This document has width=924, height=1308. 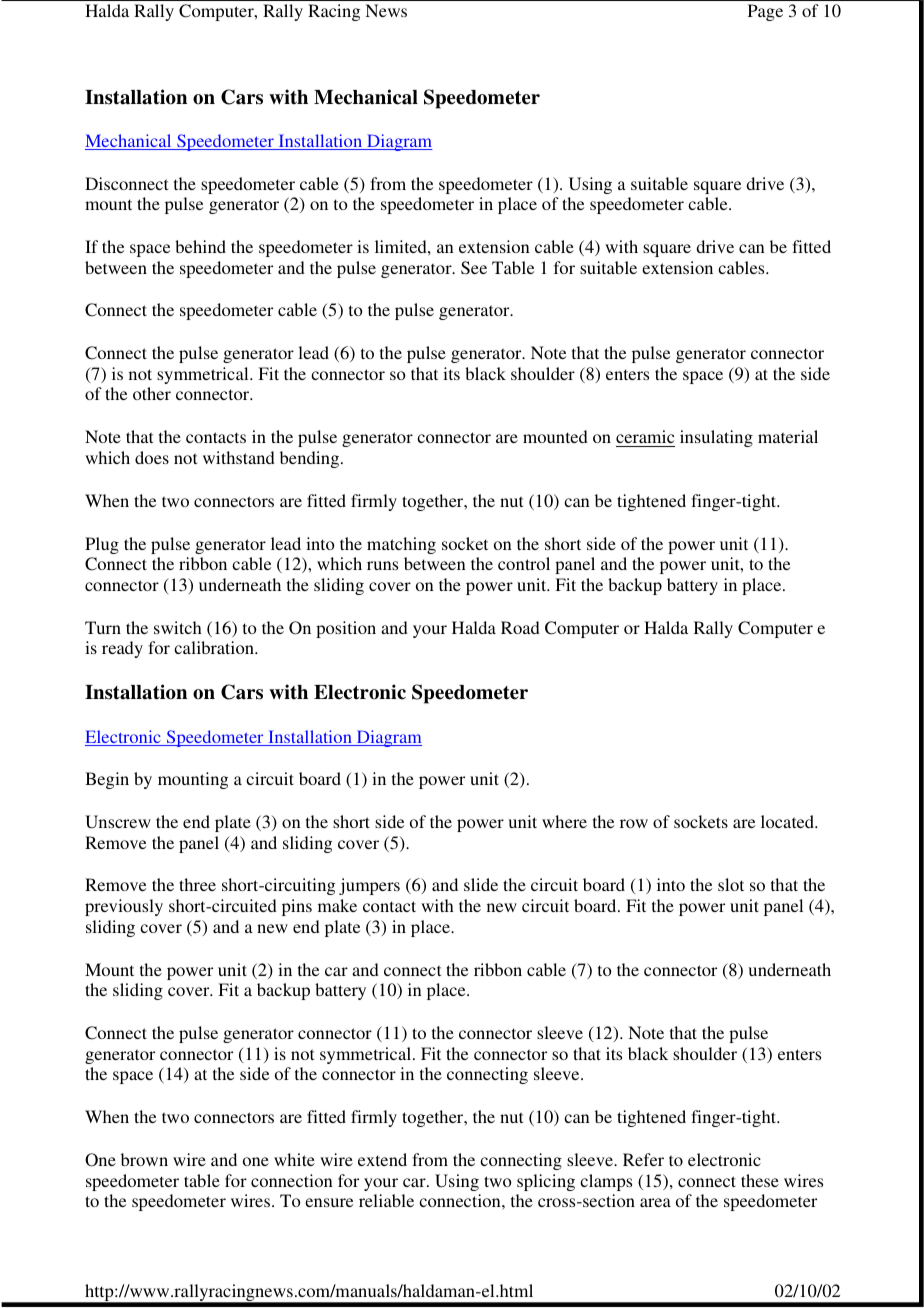 I want to click on Road, so click(x=520, y=627).
